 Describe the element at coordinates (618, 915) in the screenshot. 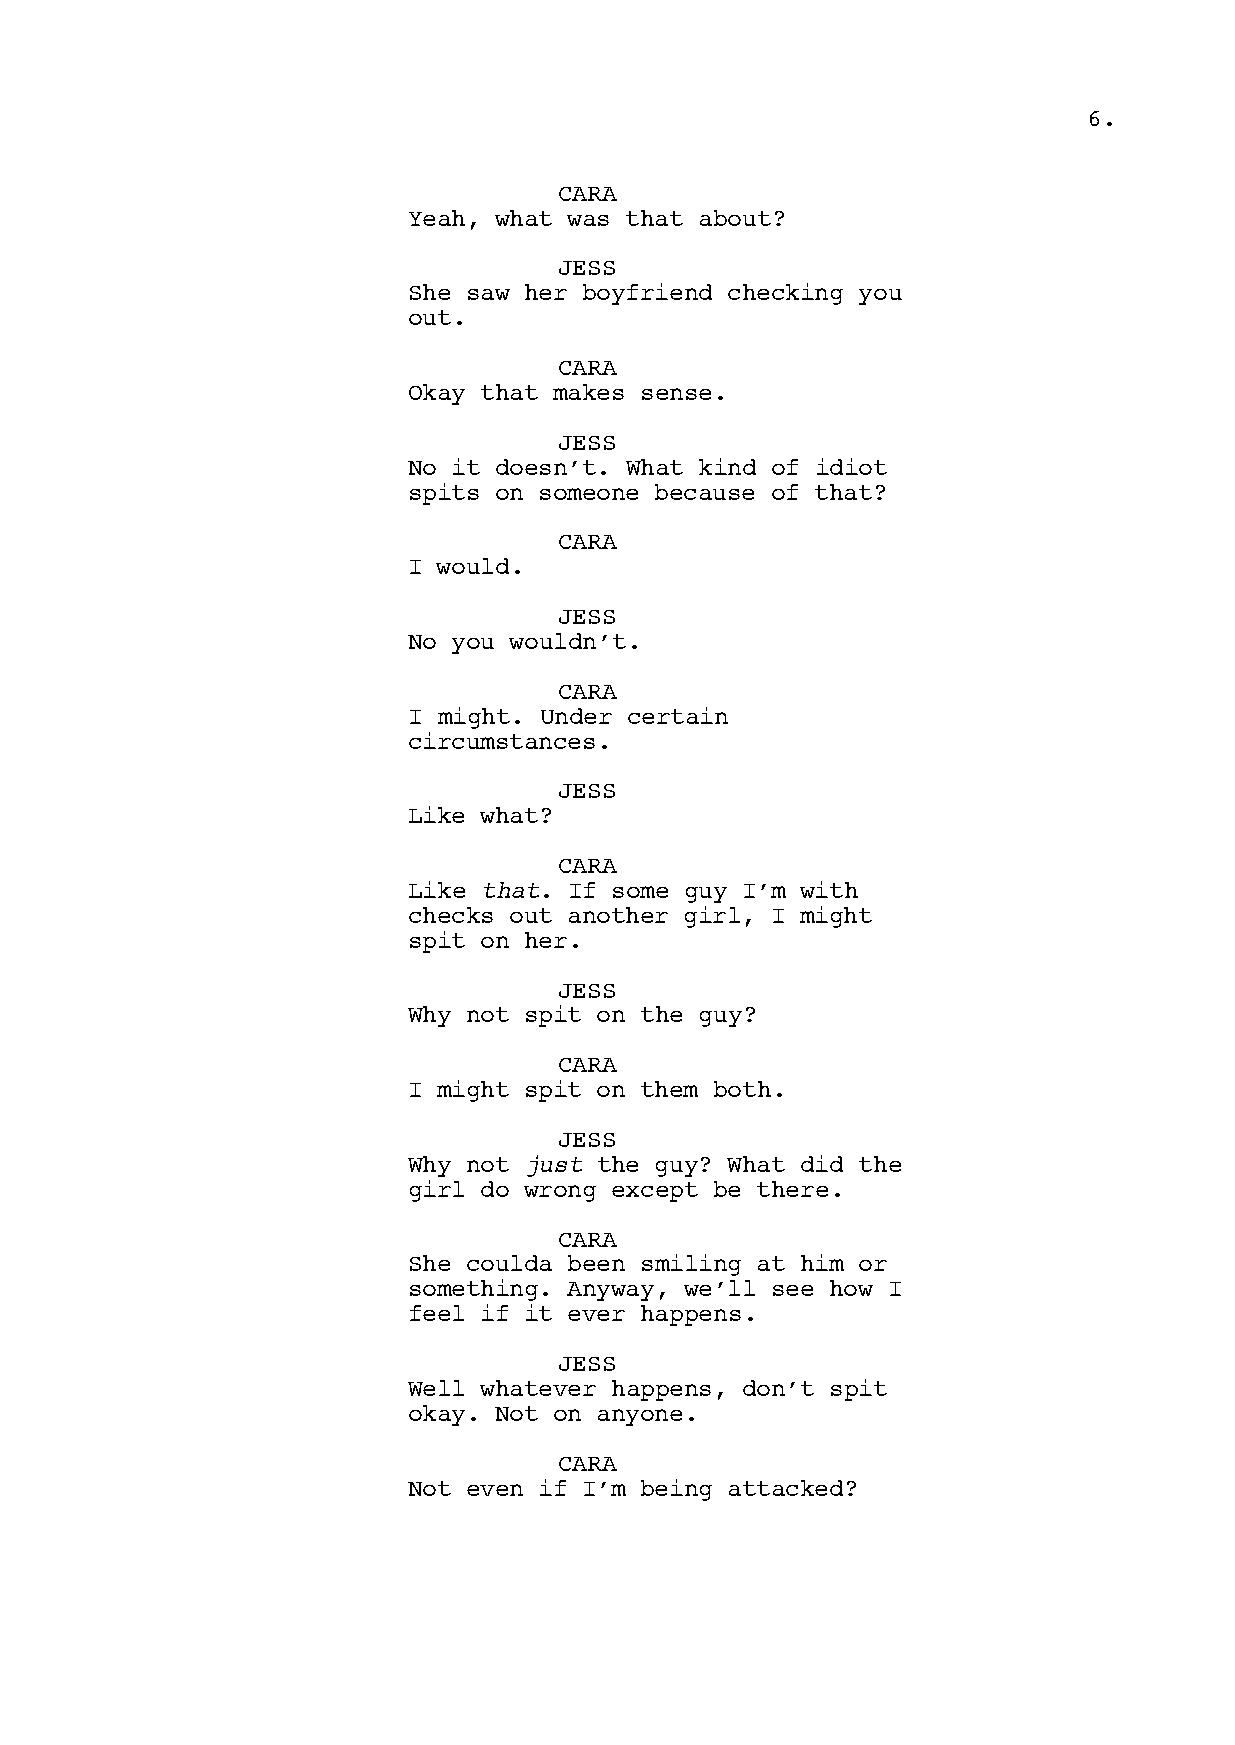

I see `another` at that location.
